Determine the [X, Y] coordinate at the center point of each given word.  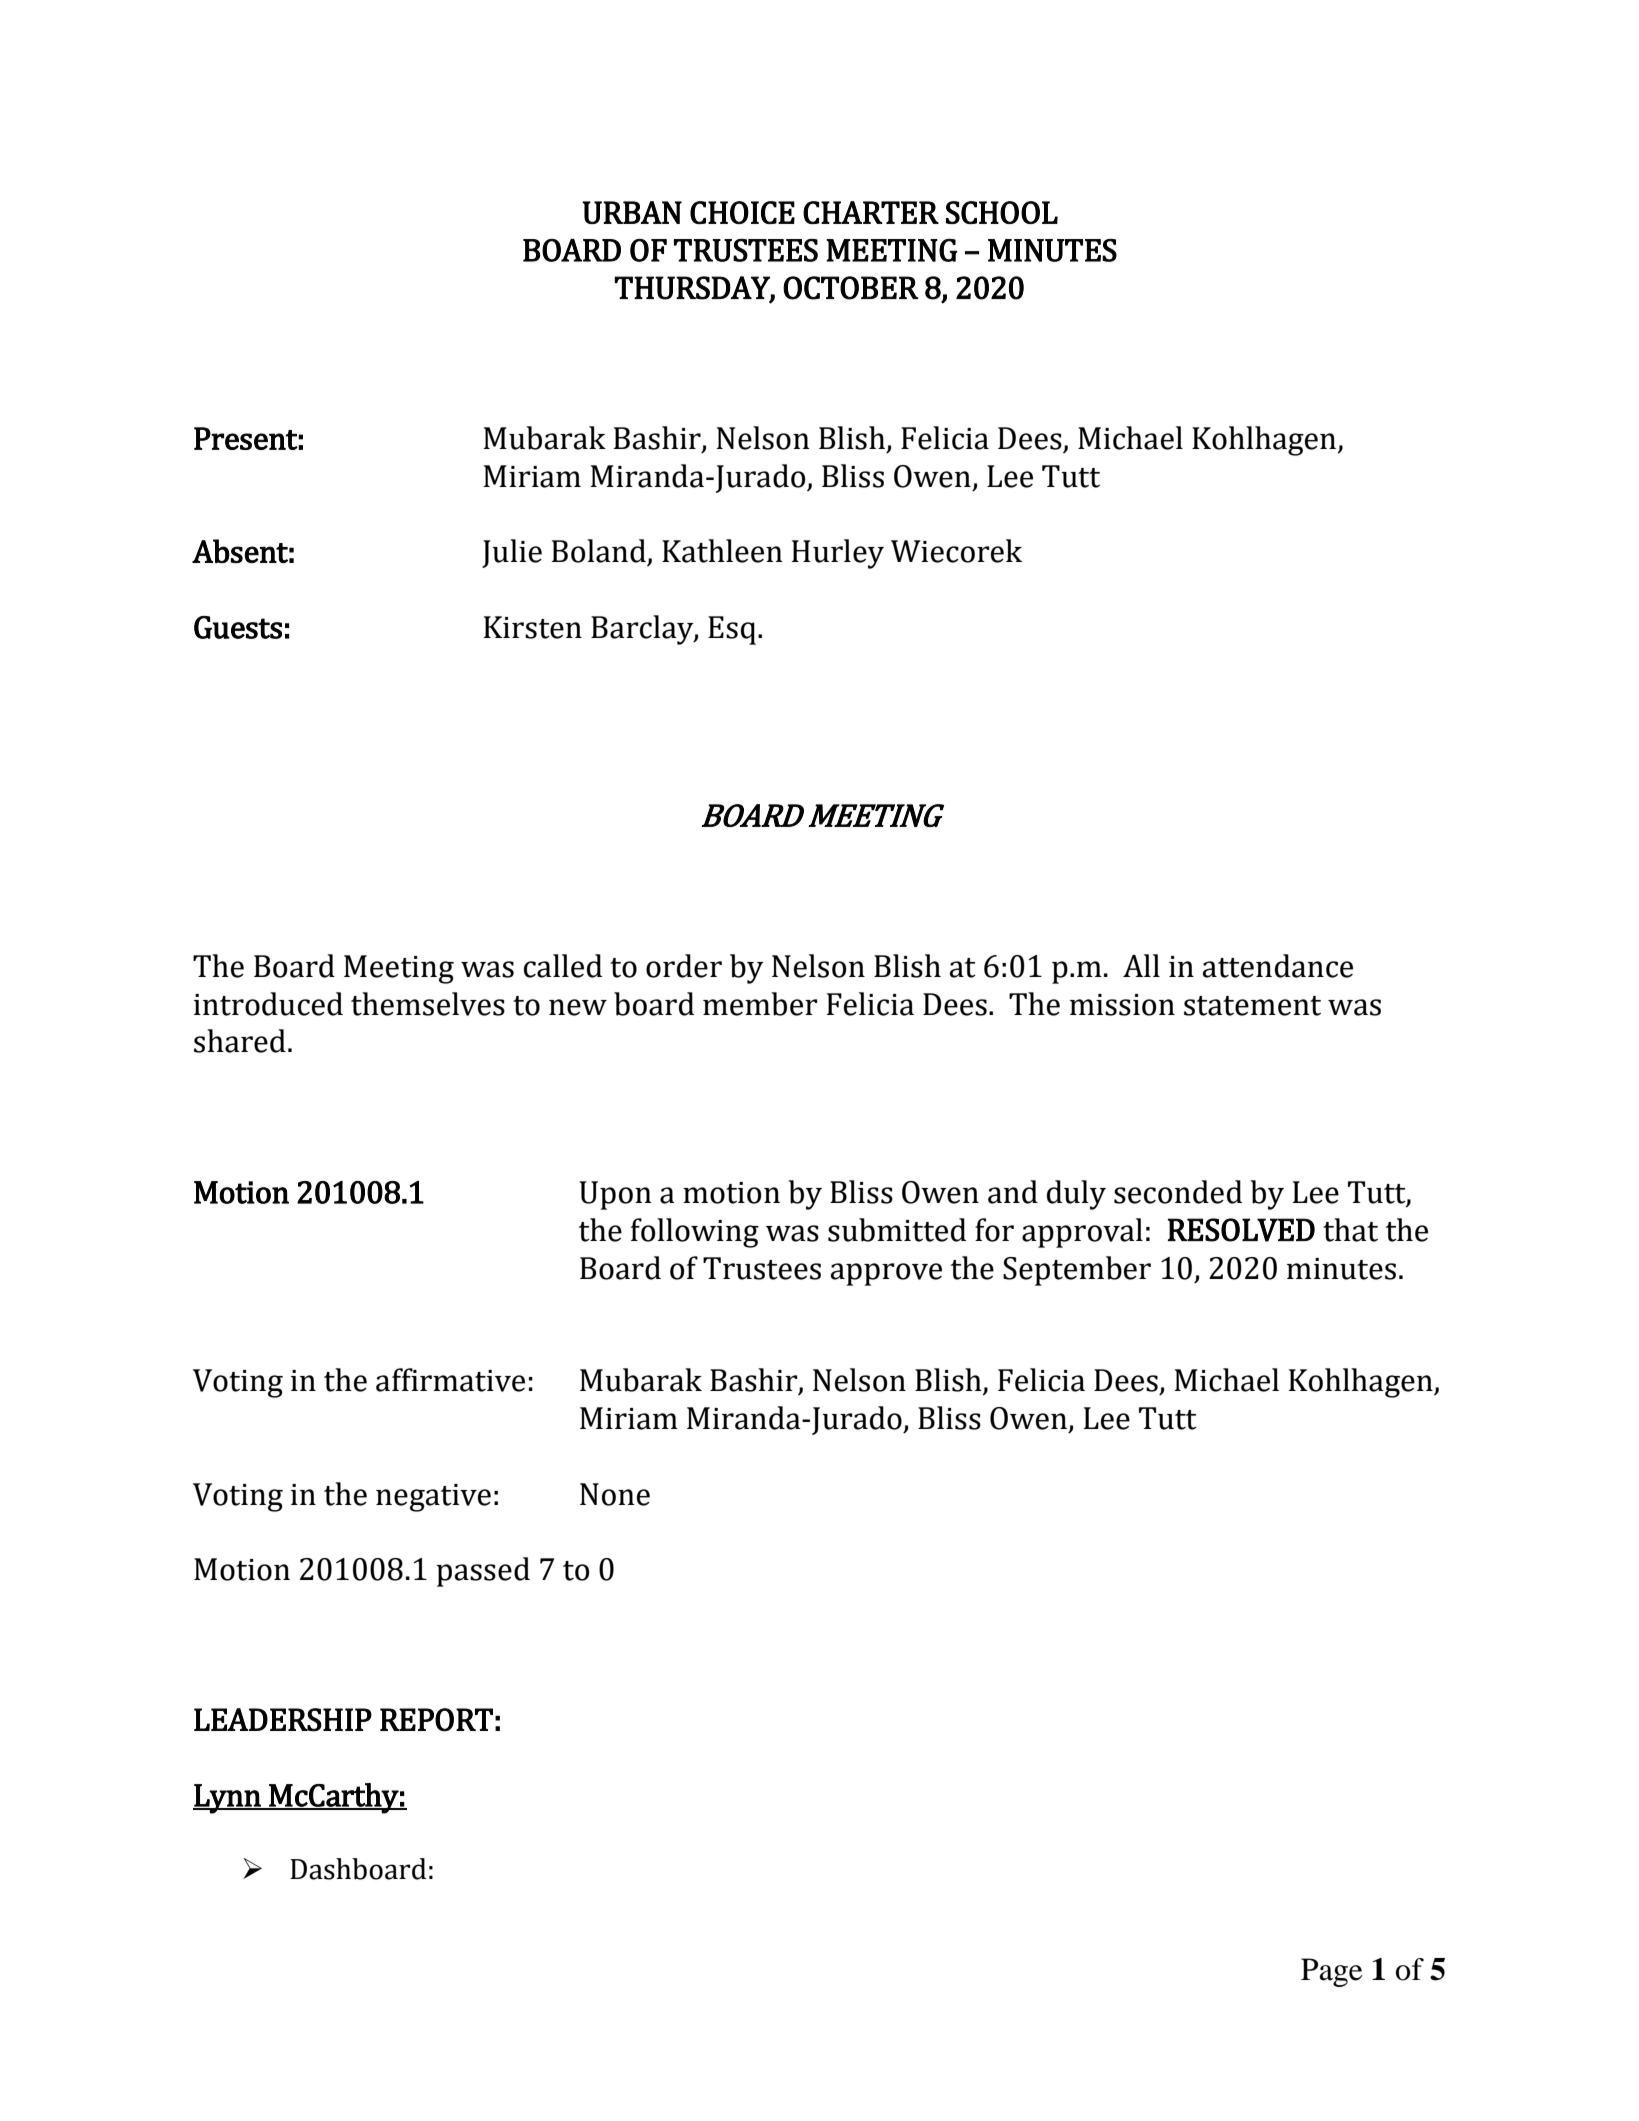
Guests [238, 627]
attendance [1278, 966]
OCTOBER [850, 288]
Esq [732, 630]
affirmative [450, 1380]
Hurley [838, 554]
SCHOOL [1002, 212]
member [760, 1004]
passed [483, 1572]
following [695, 1233]
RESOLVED [1241, 1230]
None [615, 1494]
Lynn [228, 1799]
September [1077, 1271]
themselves [428, 1004]
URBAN [632, 212]
